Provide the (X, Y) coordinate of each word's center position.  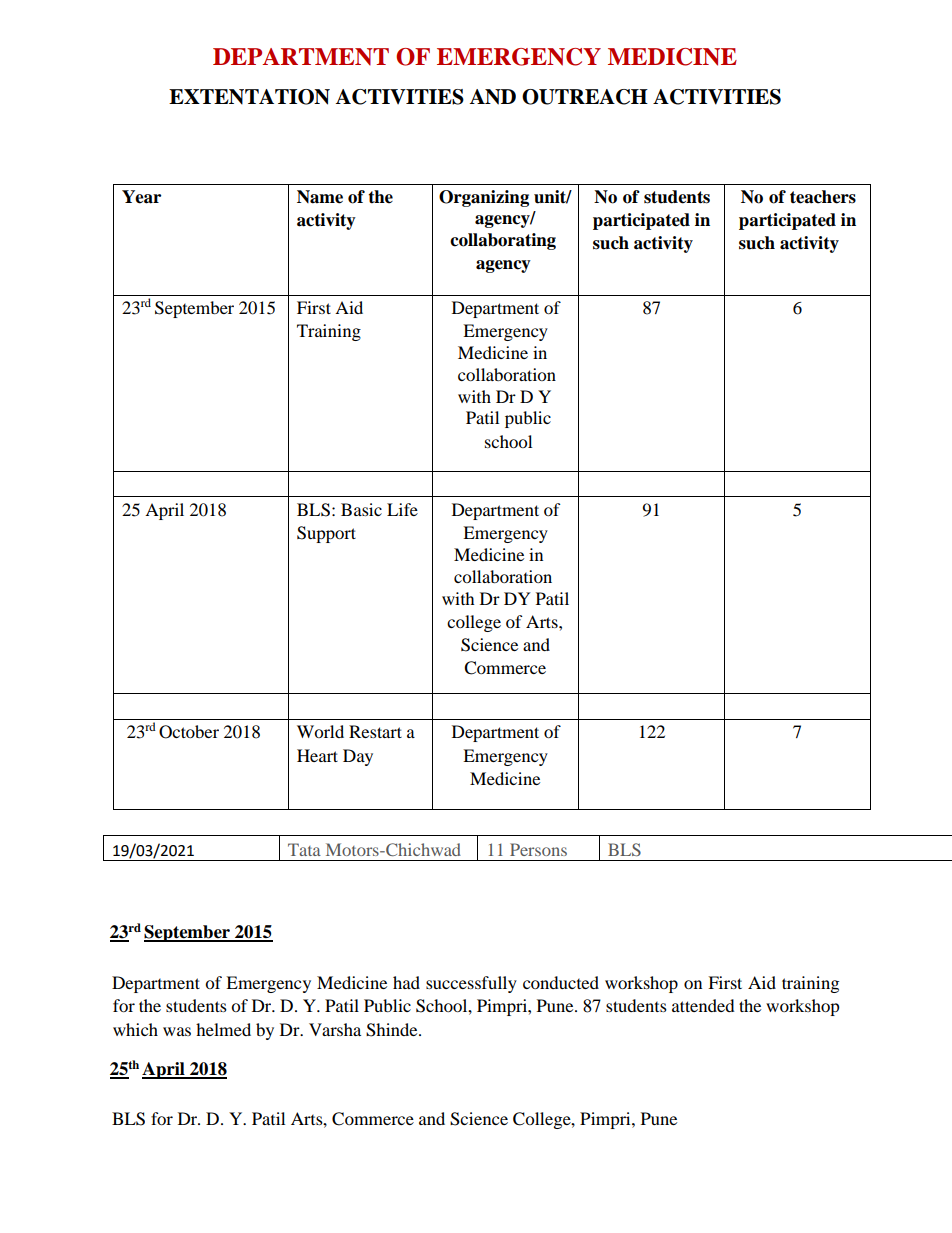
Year (141, 197)
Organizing (484, 198)
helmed (223, 1029)
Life (402, 509)
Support (326, 534)
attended (703, 1005)
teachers (823, 197)
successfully (471, 984)
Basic (361, 509)
